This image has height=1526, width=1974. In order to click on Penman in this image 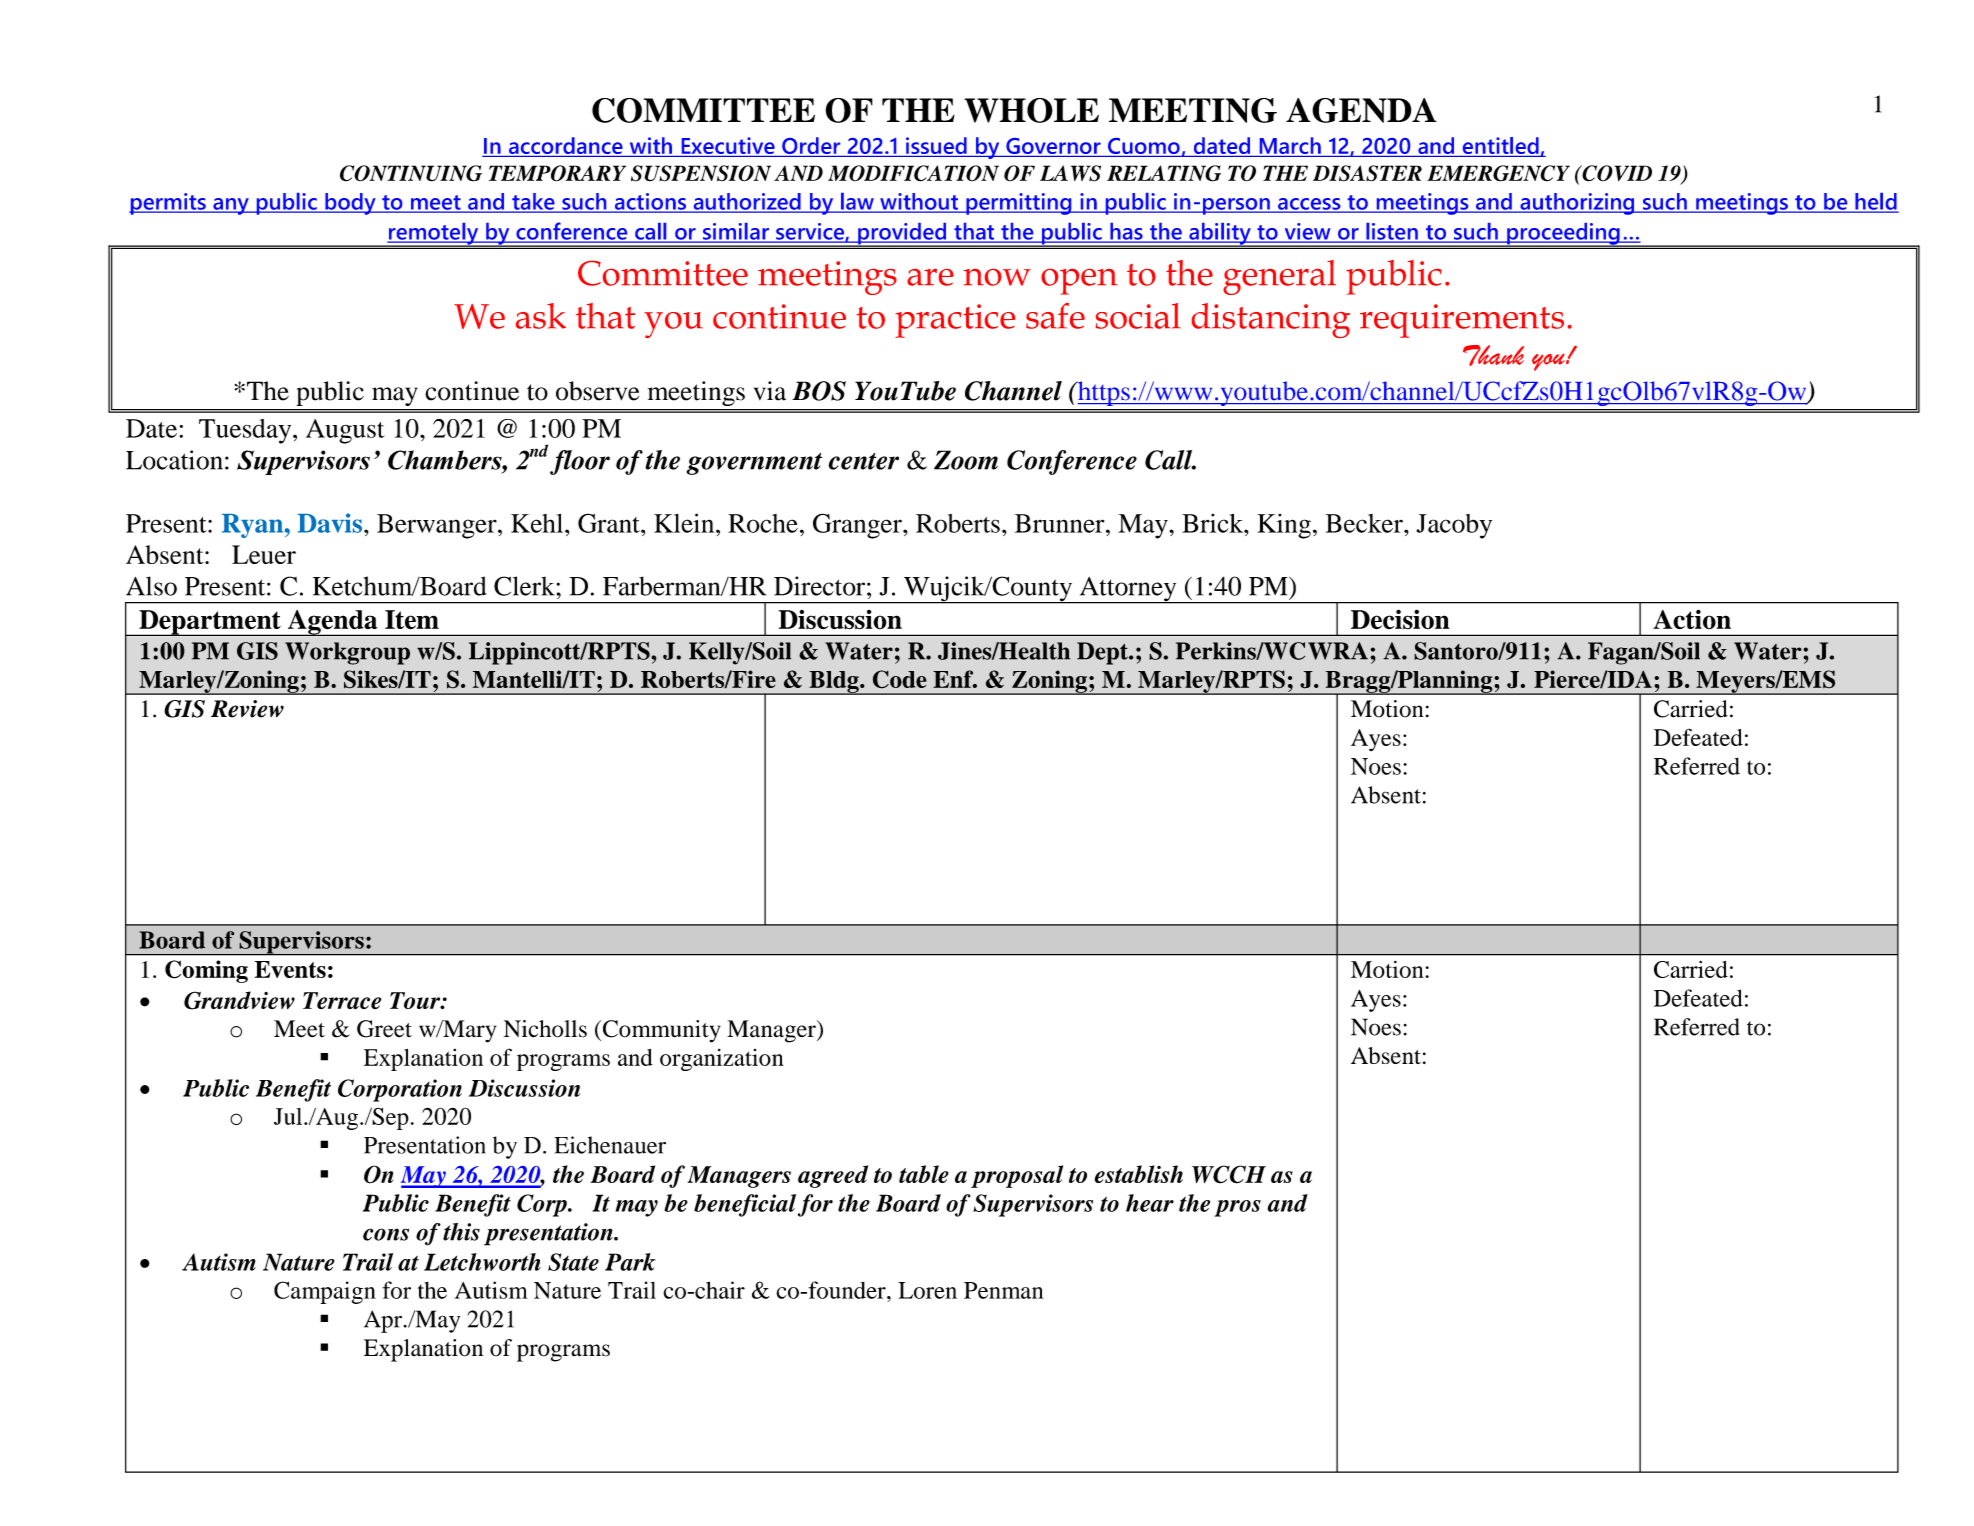, I will do `click(1003, 1290)`.
